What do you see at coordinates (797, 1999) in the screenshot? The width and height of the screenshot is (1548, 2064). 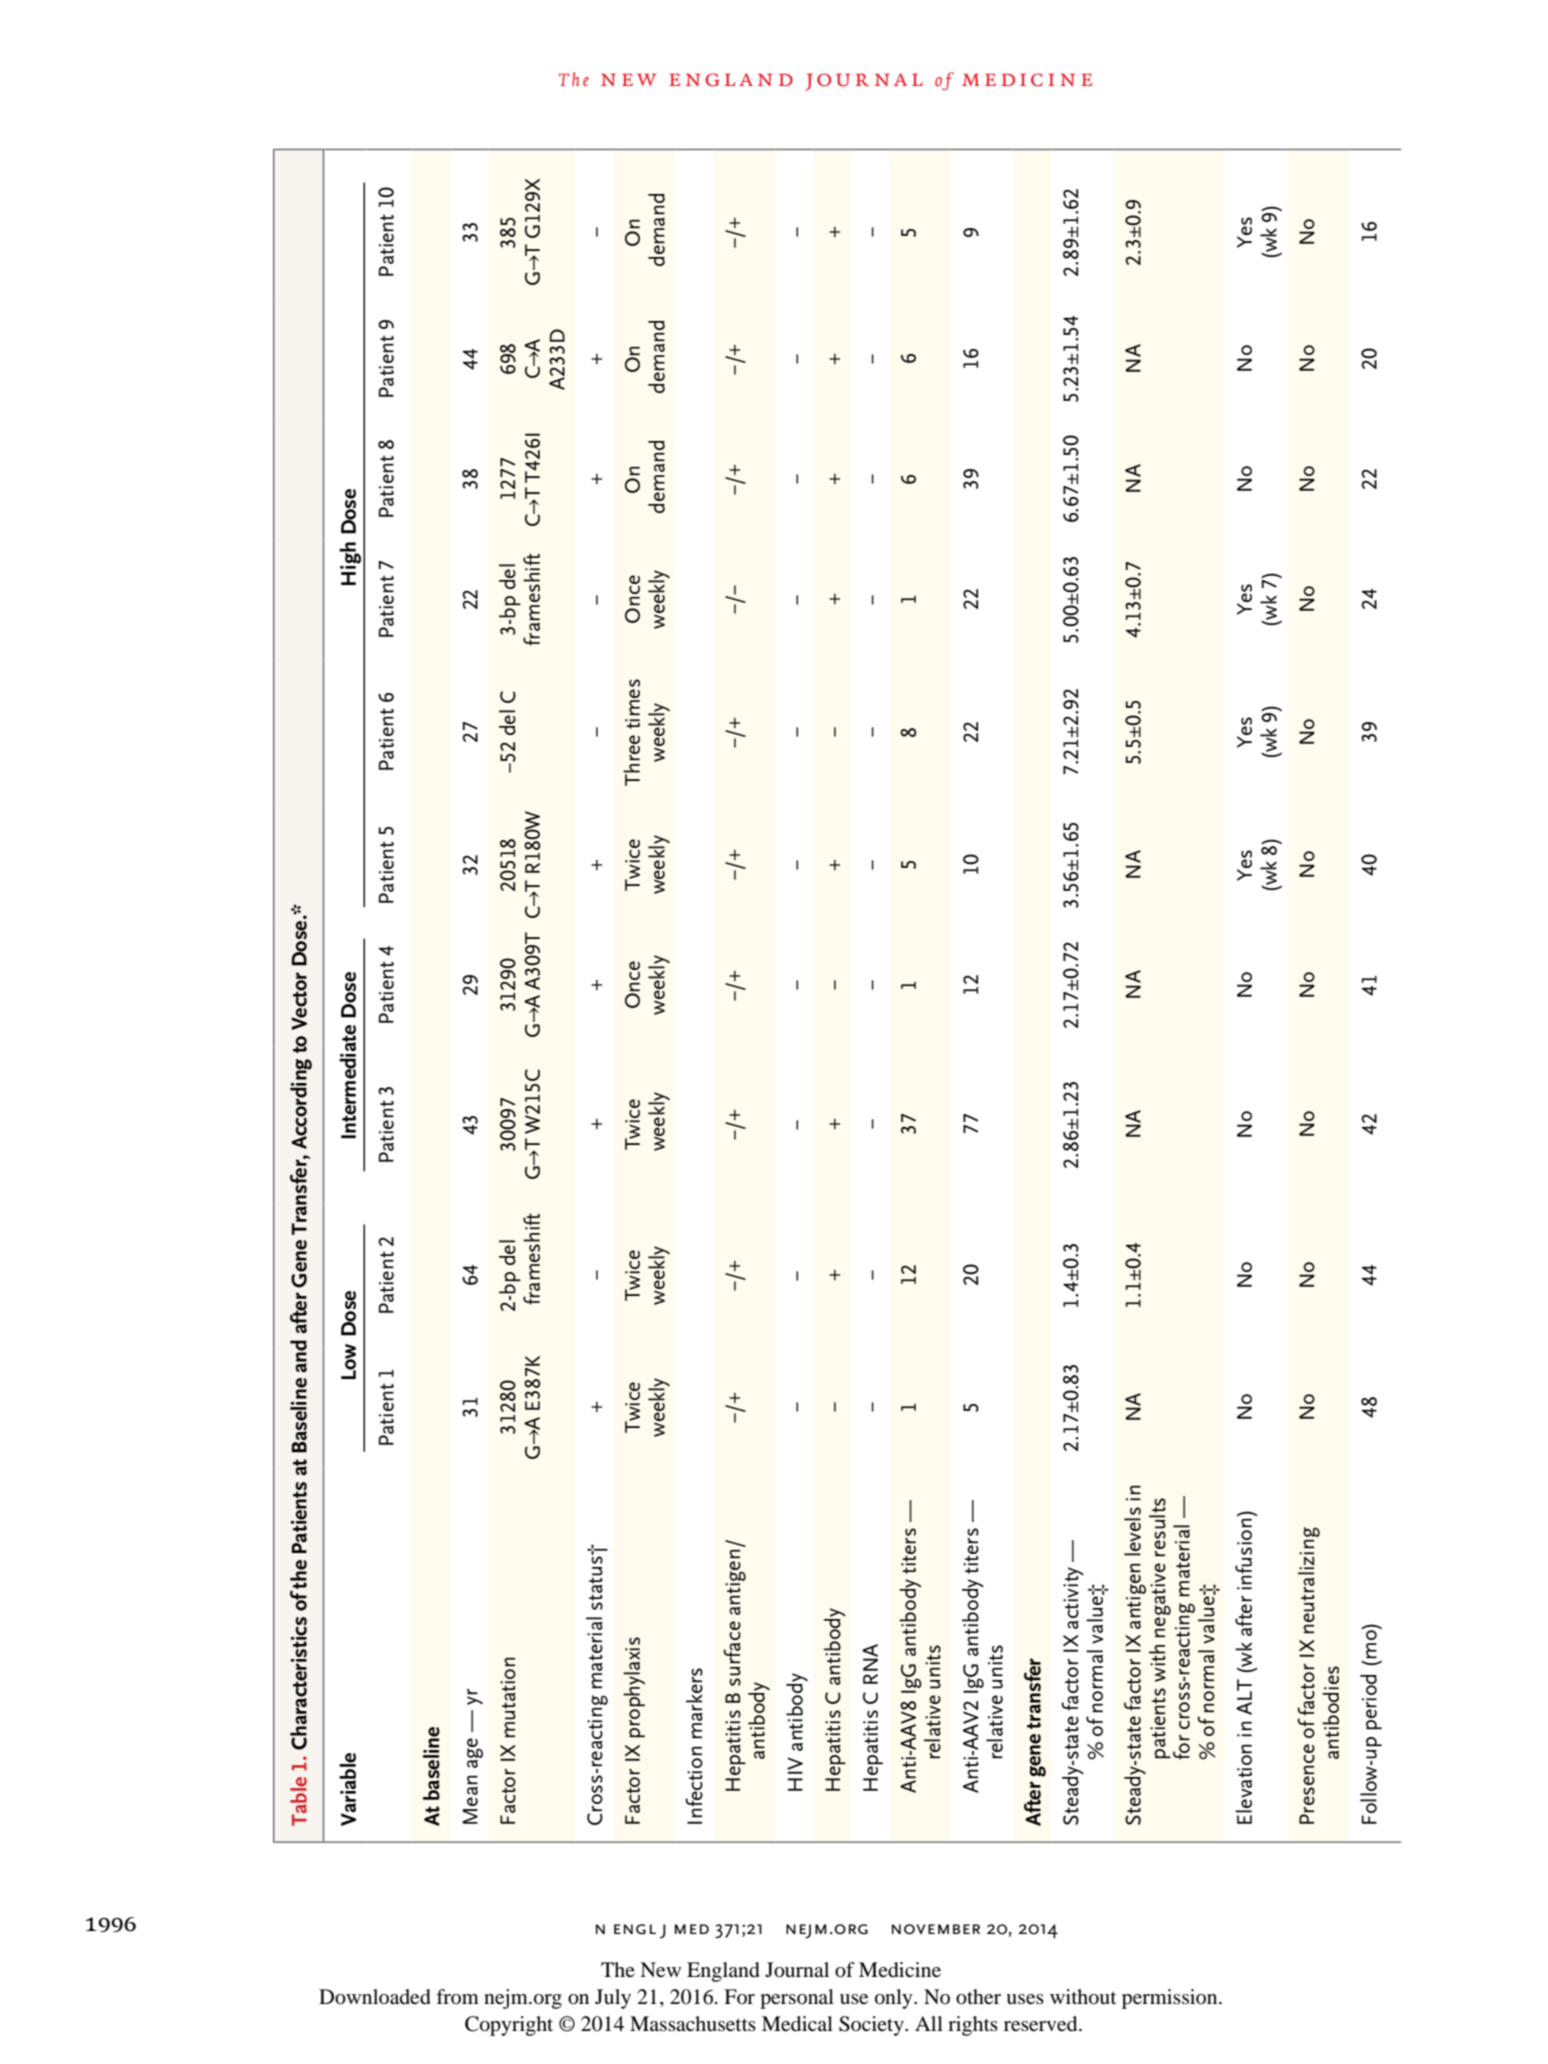 I see `personal` at bounding box center [797, 1999].
